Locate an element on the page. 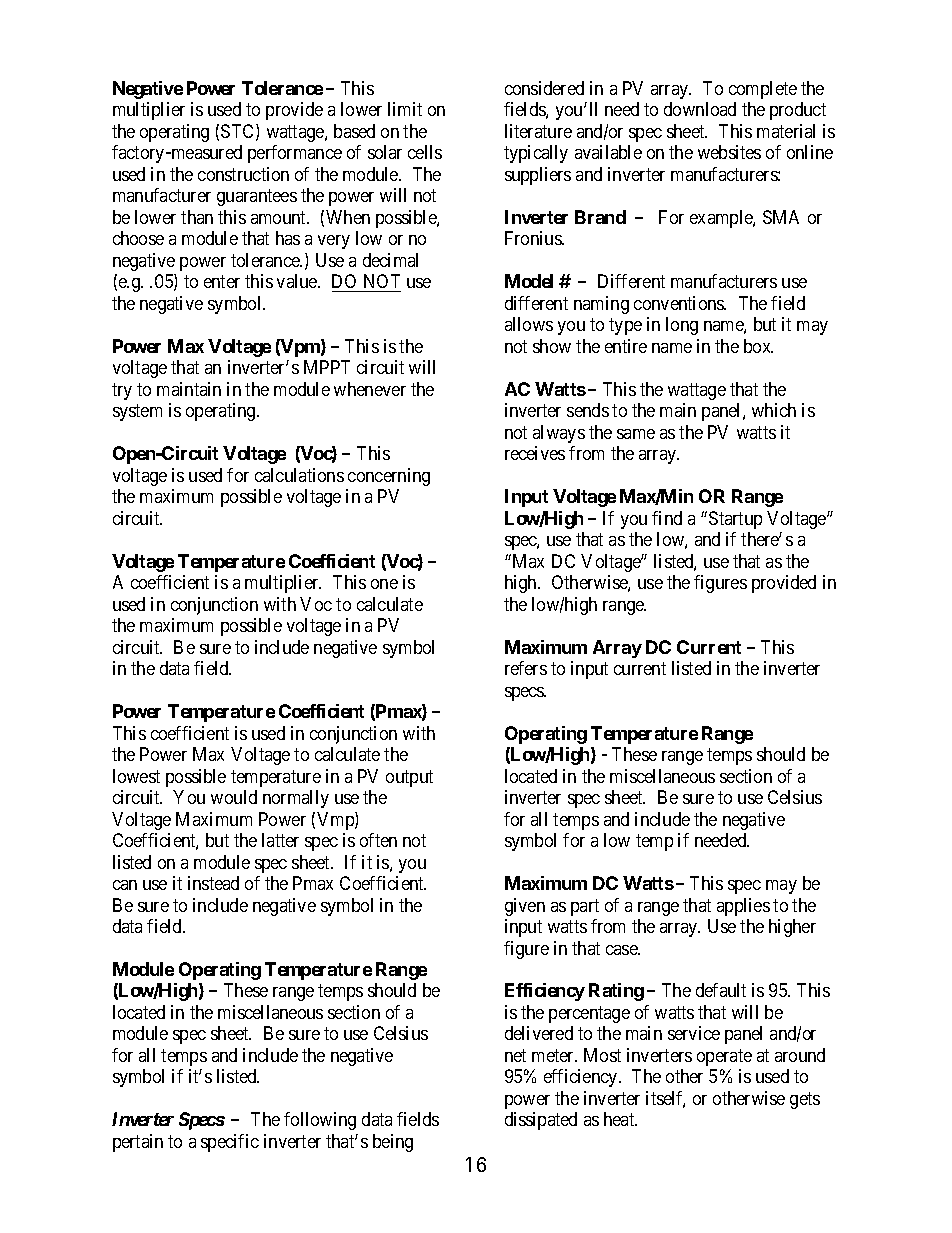  would is located at coordinates (234, 797).
